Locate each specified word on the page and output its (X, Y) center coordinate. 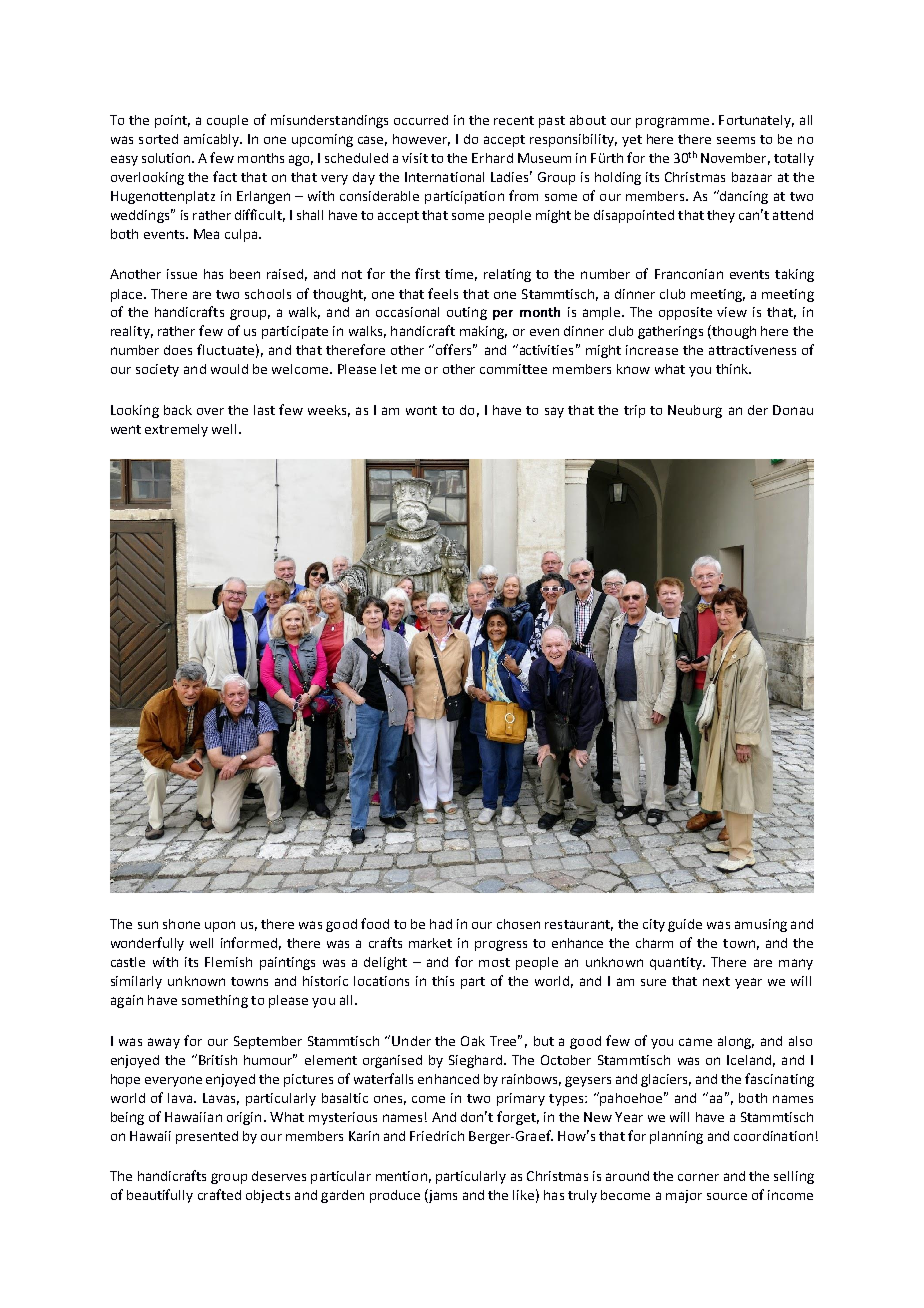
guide (685, 925)
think (733, 369)
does (178, 350)
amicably (212, 140)
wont (421, 410)
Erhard (492, 158)
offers (455, 349)
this (443, 981)
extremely (176, 430)
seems (736, 140)
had (441, 924)
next (716, 981)
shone (181, 924)
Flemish (228, 962)
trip (634, 411)
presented (207, 1137)
